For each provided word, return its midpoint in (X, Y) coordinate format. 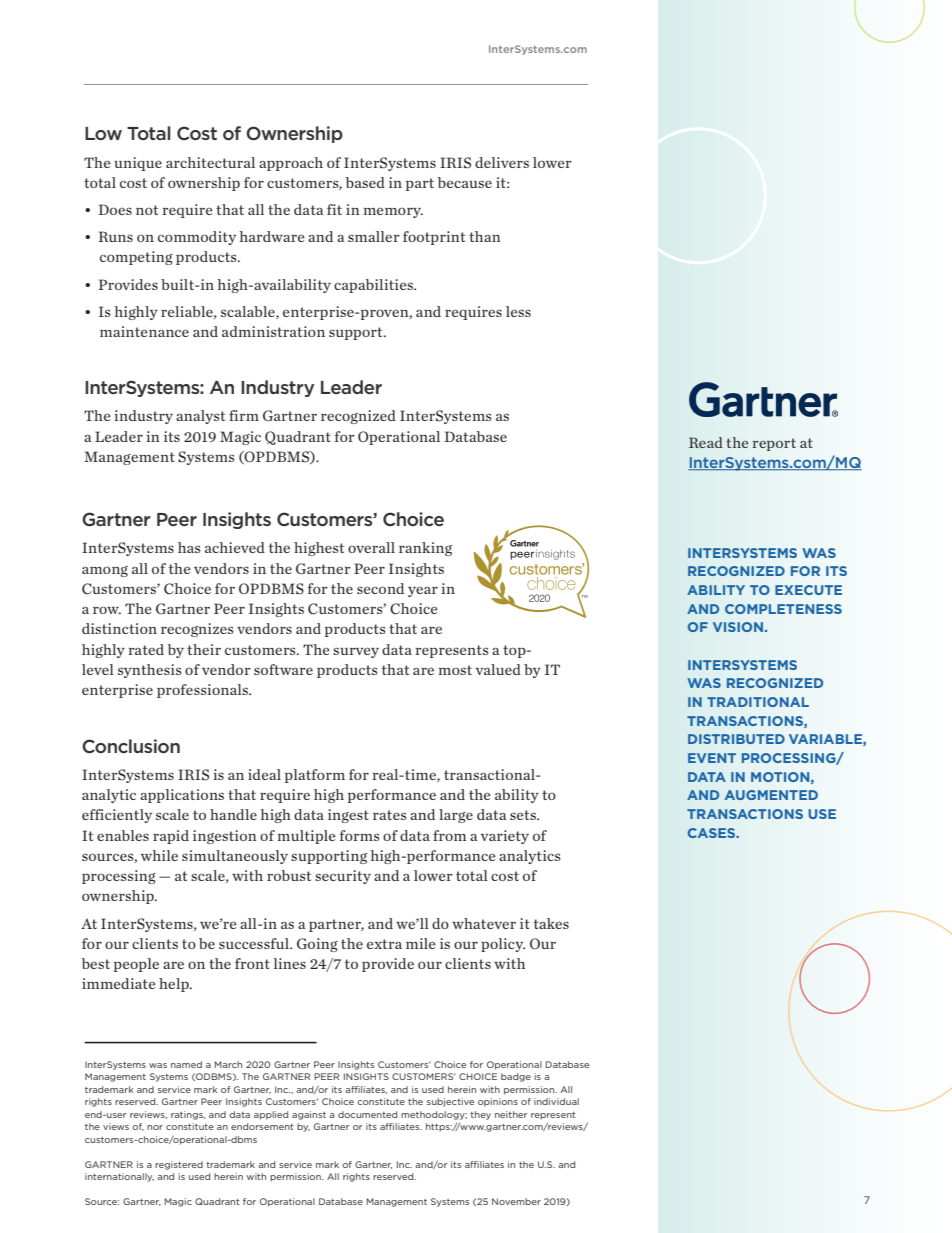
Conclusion (131, 746)
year (423, 592)
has (189, 547)
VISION (739, 627)
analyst (200, 417)
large (456, 816)
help (175, 985)
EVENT (712, 758)
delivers (502, 162)
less (518, 311)
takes (551, 923)
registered (179, 1165)
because (465, 182)
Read (706, 442)
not (147, 210)
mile (421, 943)
